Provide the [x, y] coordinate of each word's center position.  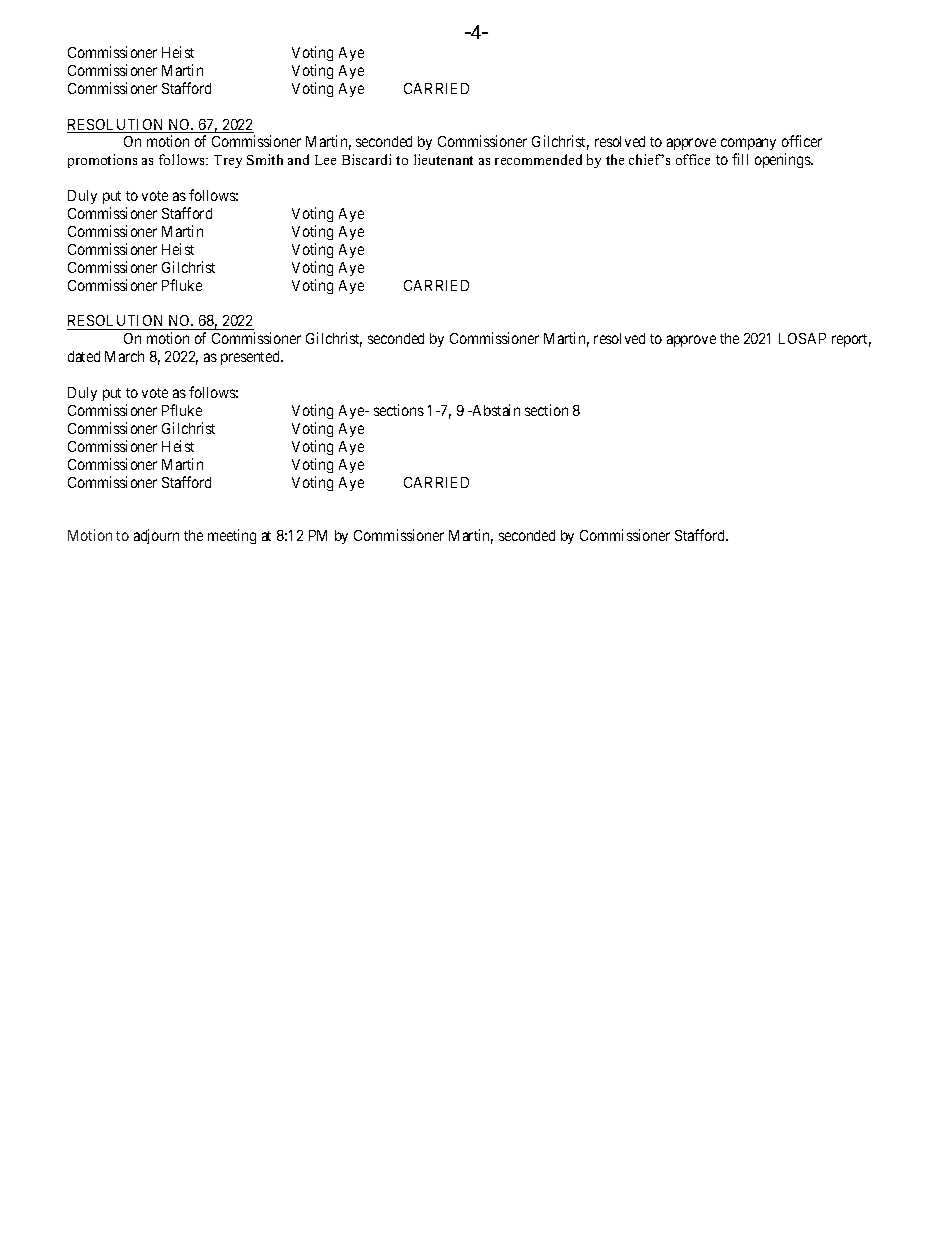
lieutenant [443, 159]
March [124, 356]
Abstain [495, 410]
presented [251, 358]
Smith [265, 159]
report [851, 340]
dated [84, 356]
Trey [228, 161]
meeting [232, 536]
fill [740, 159]
